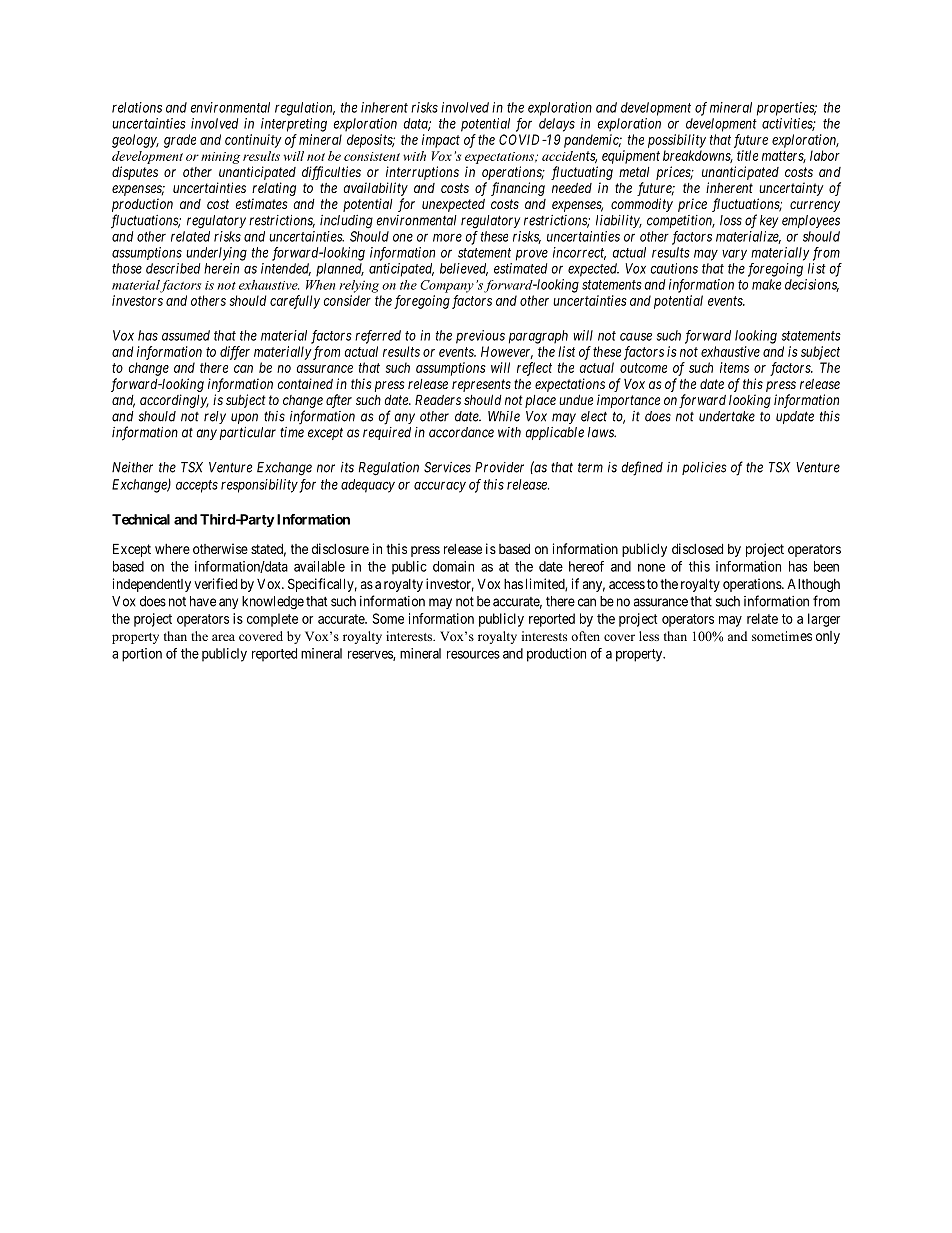  Describe the element at coordinates (677, 141) in the screenshot. I see `possibility` at that location.
